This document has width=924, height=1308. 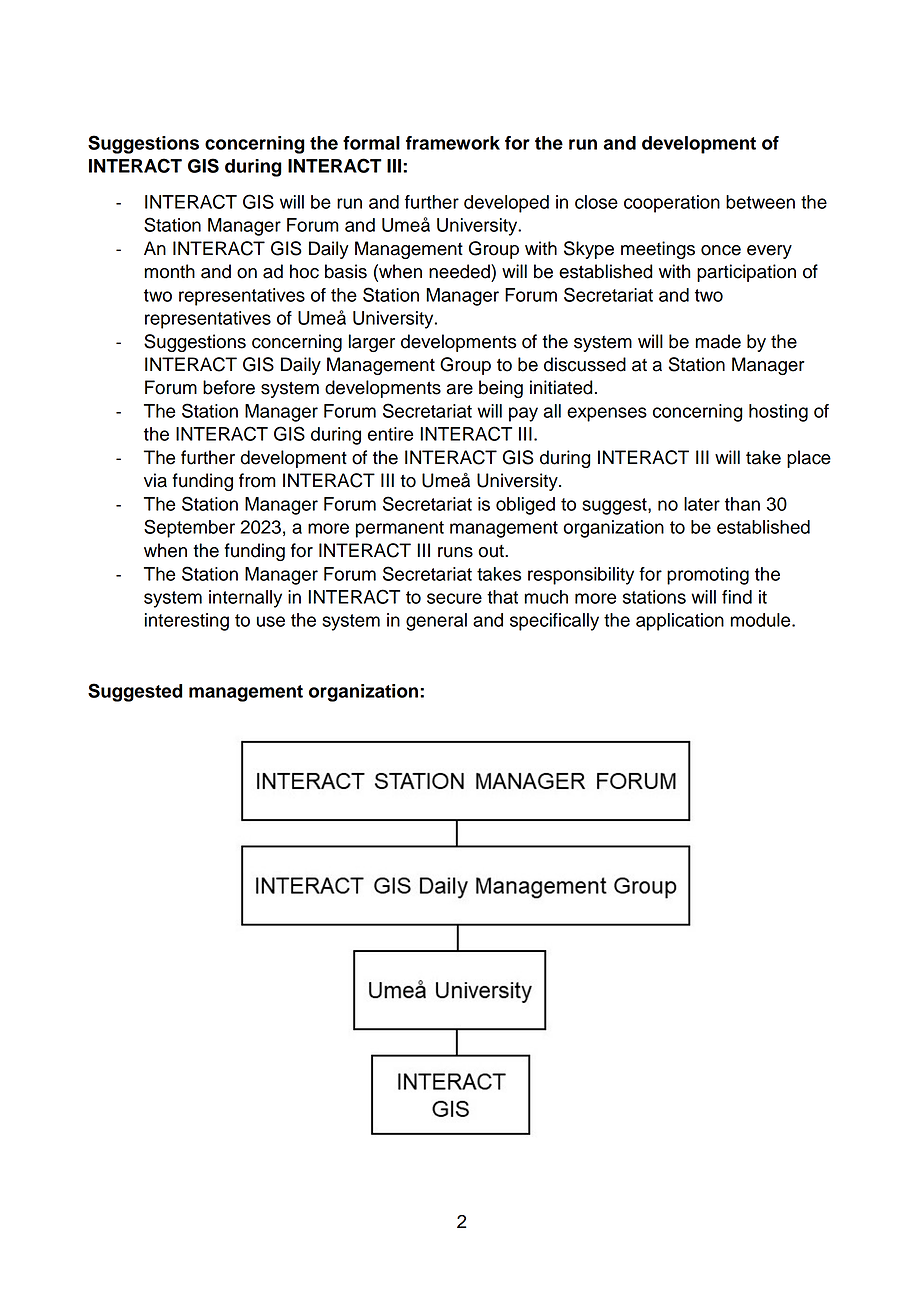 What do you see at coordinates (371, 143) in the document?
I see `formal` at bounding box center [371, 143].
